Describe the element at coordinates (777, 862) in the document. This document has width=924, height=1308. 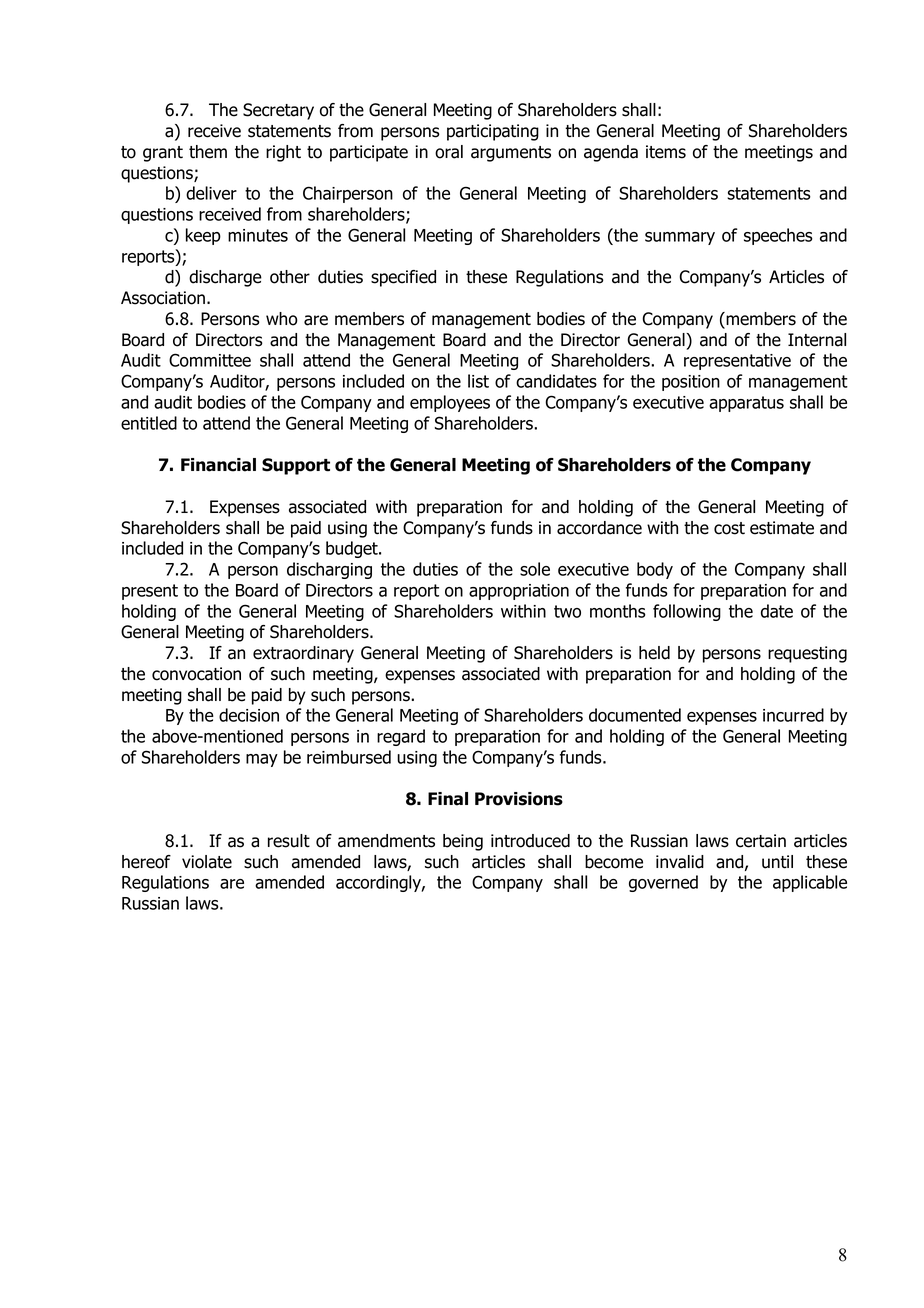
I see `until` at that location.
